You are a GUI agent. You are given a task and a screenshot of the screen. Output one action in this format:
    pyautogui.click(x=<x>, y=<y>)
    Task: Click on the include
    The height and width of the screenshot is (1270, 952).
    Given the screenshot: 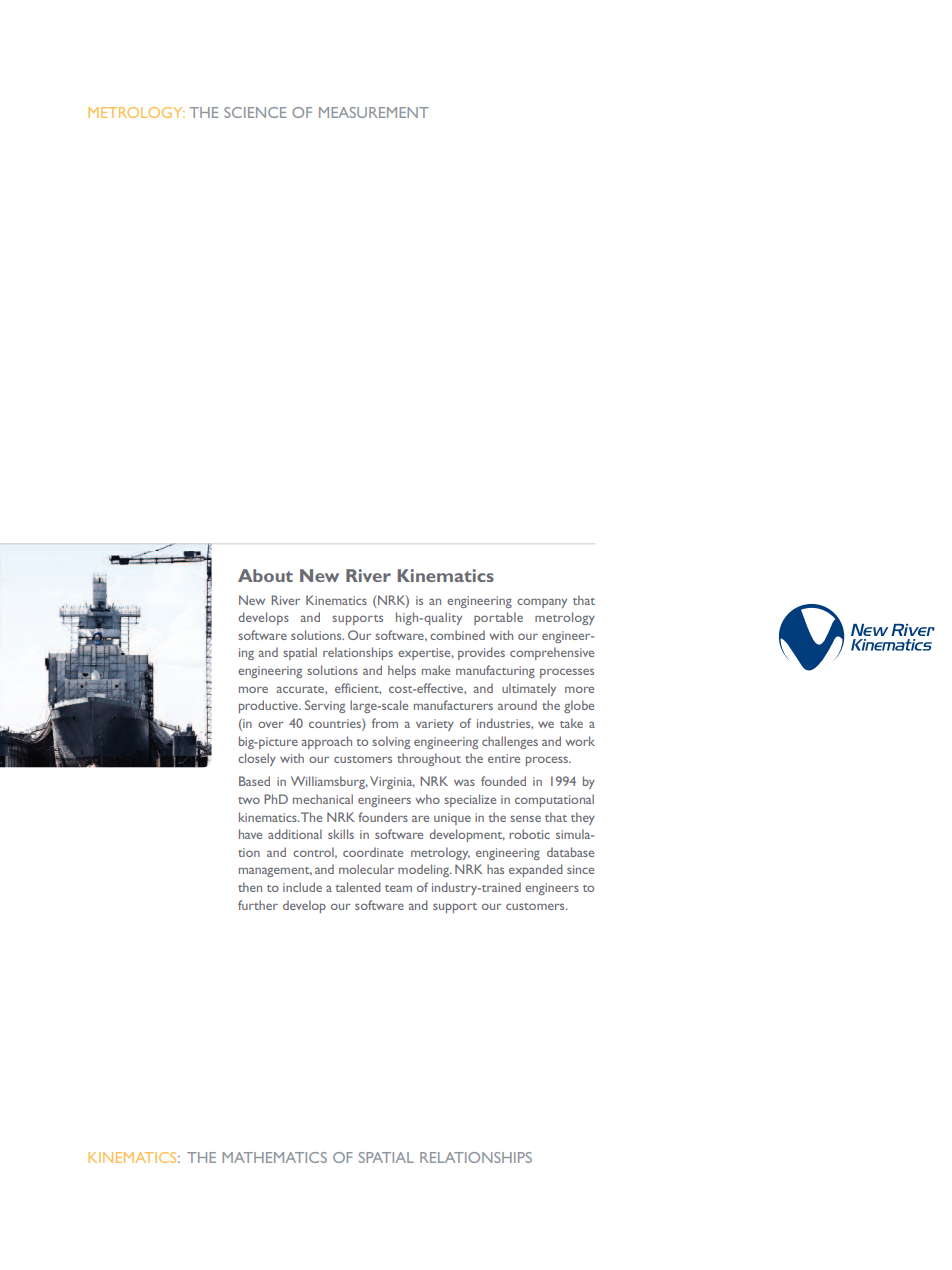 What is the action you would take?
    pyautogui.click(x=302, y=887)
